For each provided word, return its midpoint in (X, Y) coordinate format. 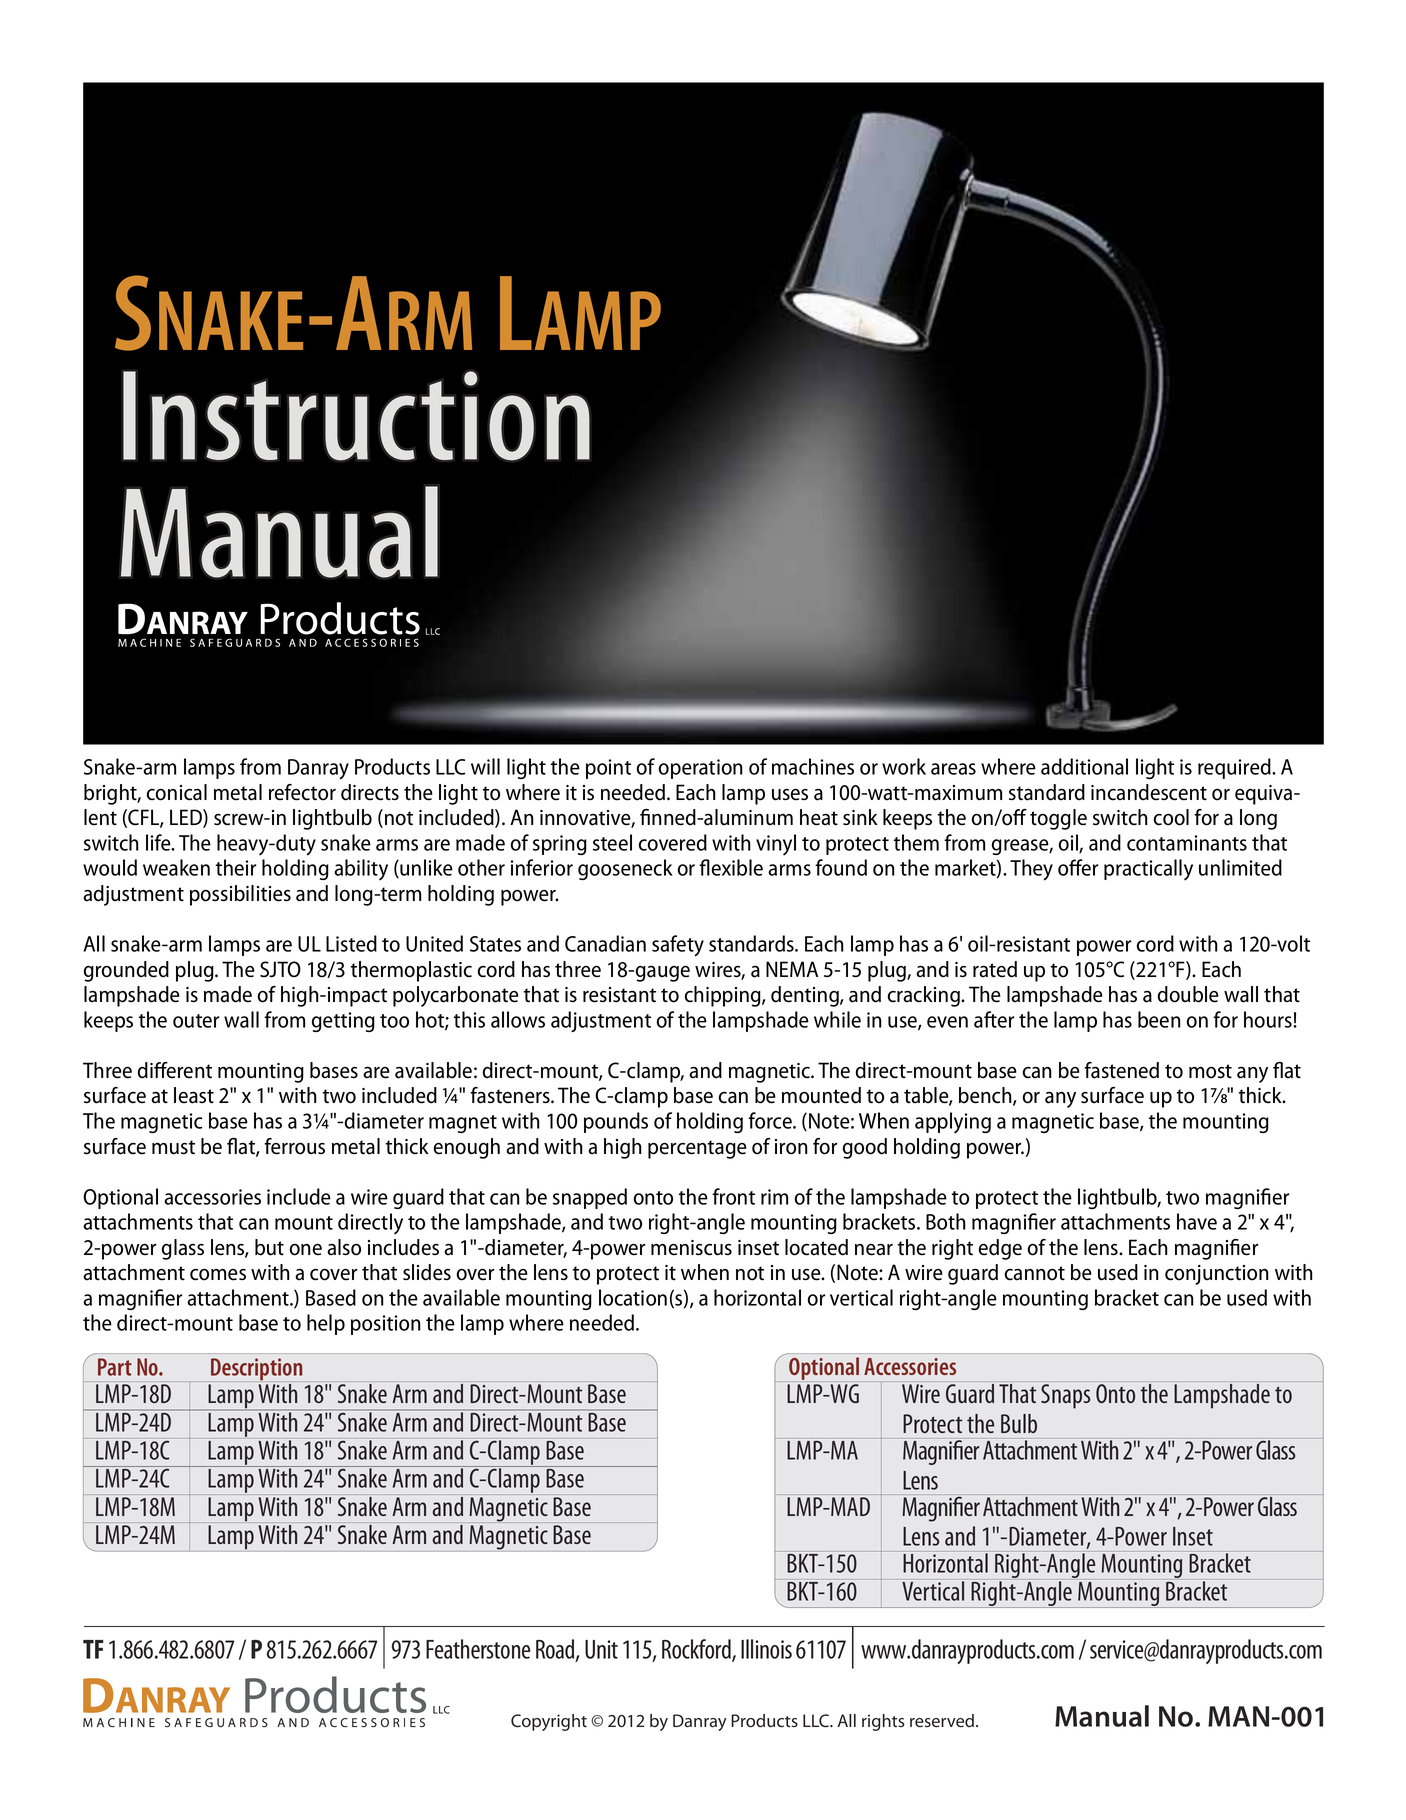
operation (701, 769)
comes (218, 1275)
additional (1084, 766)
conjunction (1217, 1275)
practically (1148, 870)
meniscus (691, 1248)
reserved (942, 1721)
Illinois (766, 1649)
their (236, 867)
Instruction (356, 416)
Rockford (697, 1650)
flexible (731, 867)
